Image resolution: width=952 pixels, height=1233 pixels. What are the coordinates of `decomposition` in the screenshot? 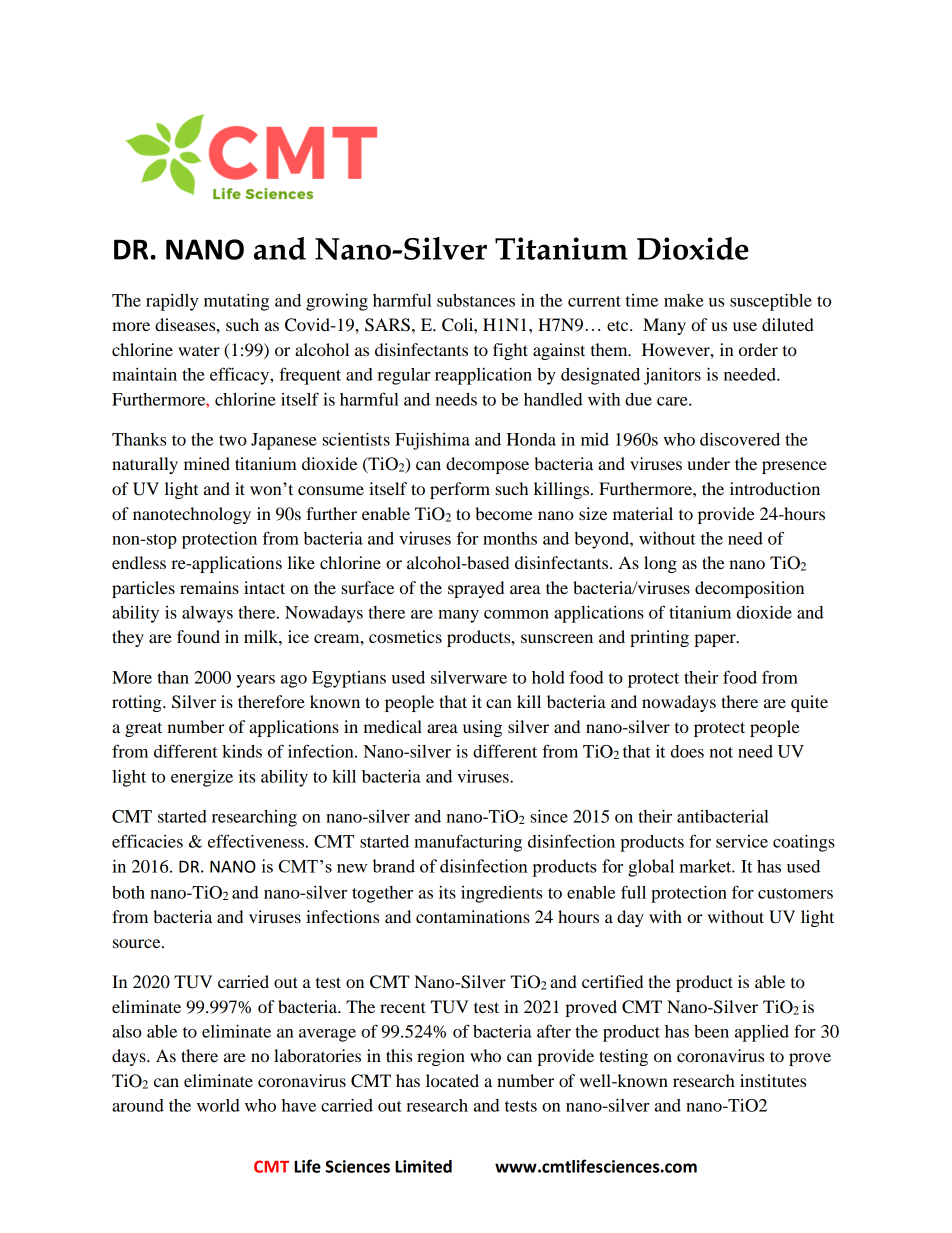 It's located at (749, 589).
